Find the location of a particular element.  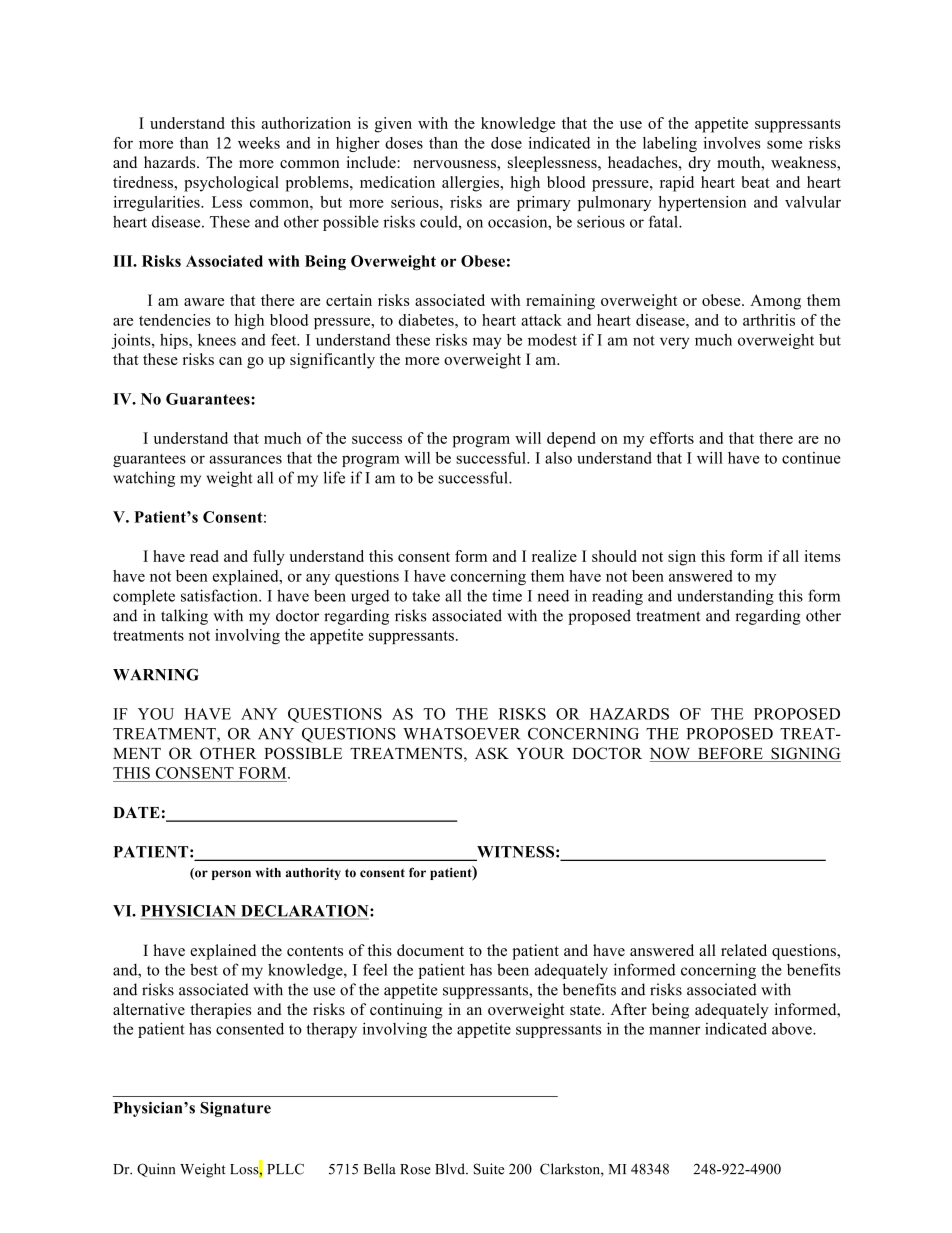

involves is located at coordinates (732, 143).
